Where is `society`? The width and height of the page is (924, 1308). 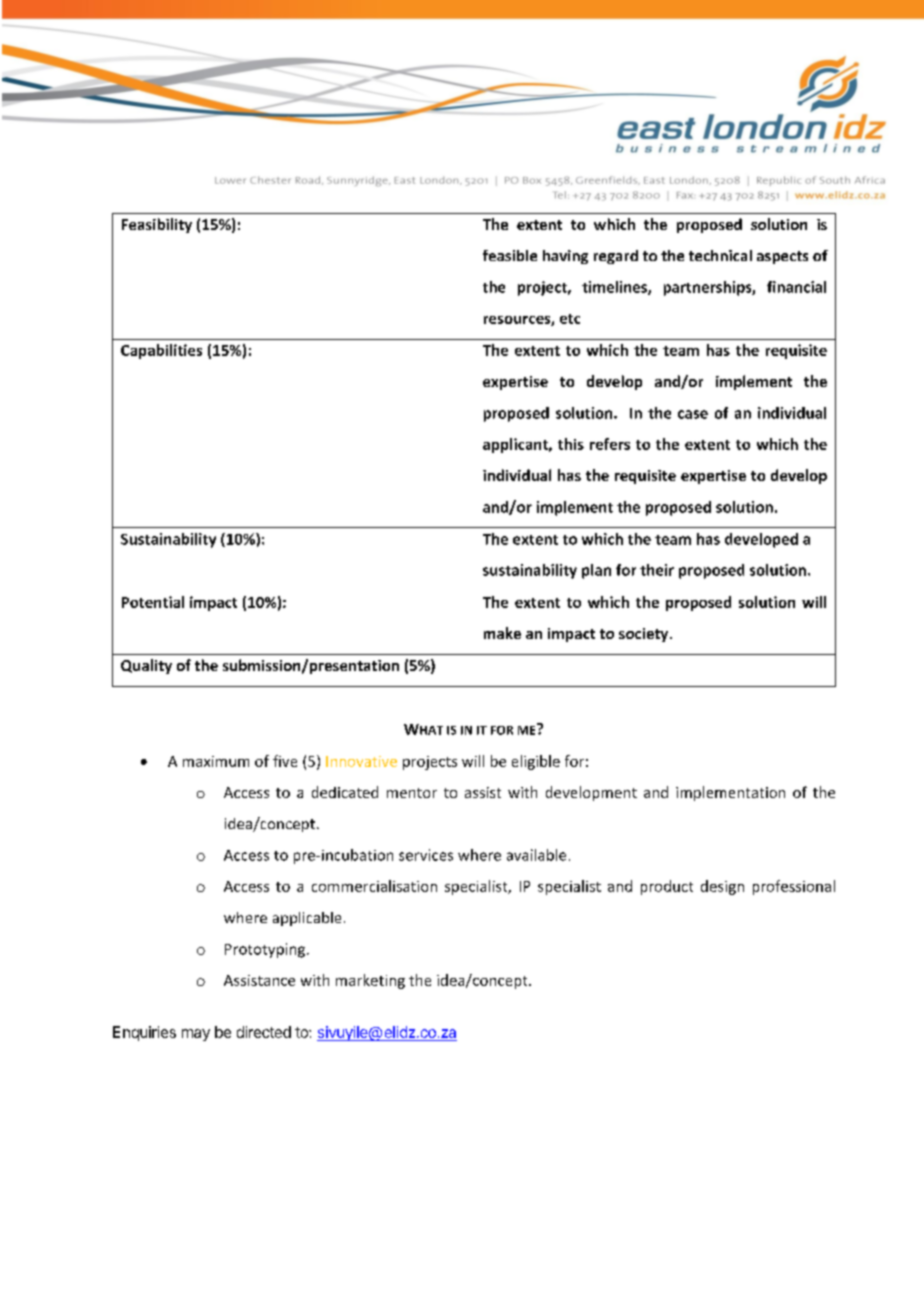
society is located at coordinates (645, 635).
